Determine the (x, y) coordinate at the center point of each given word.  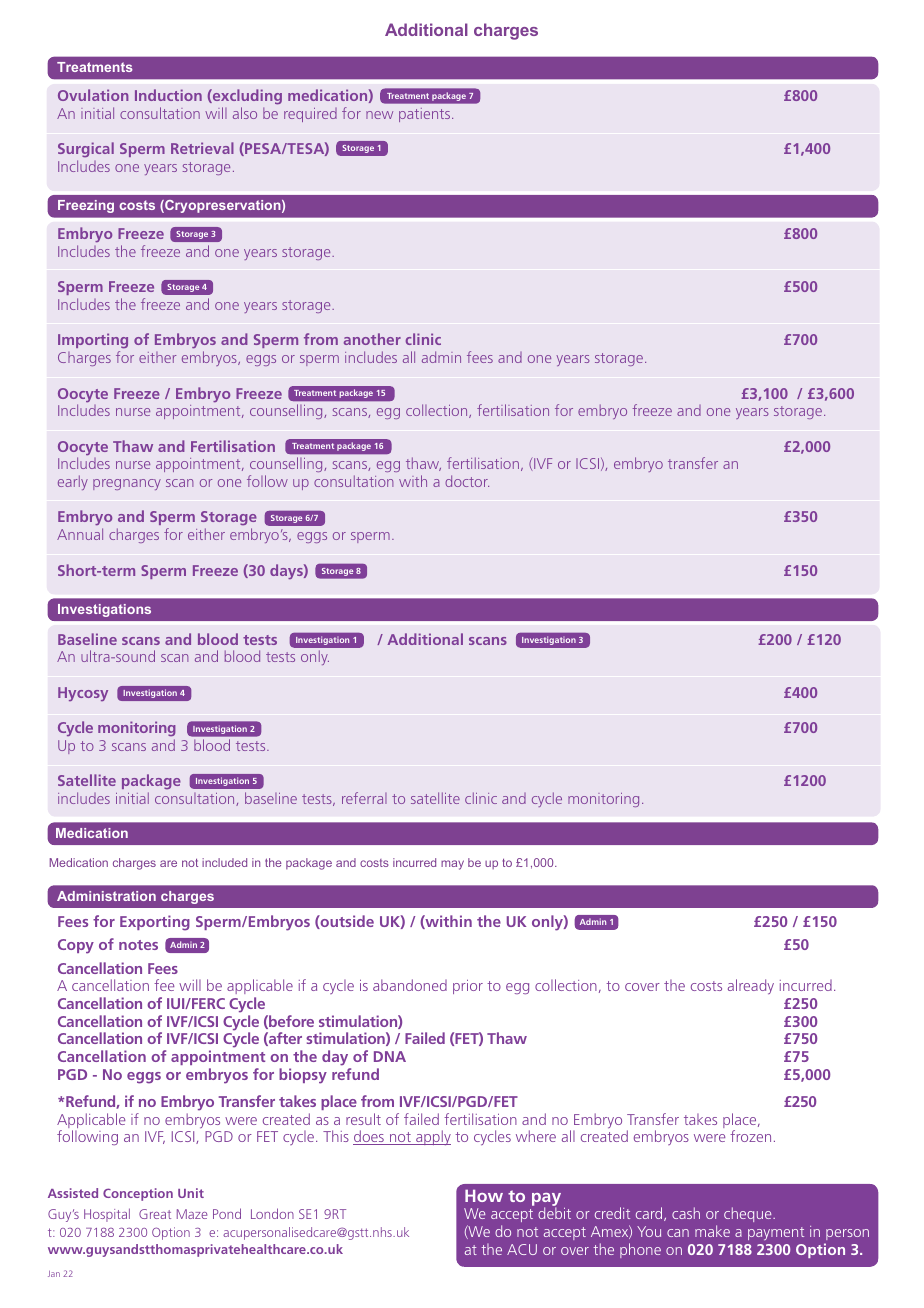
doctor (467, 481)
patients (426, 115)
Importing (93, 342)
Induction (168, 95)
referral (364, 798)
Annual (80, 534)
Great (155, 1214)
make (712, 1231)
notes (138, 945)
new (379, 115)
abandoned (410, 985)
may (452, 865)
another (372, 339)
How (484, 1195)
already (751, 986)
